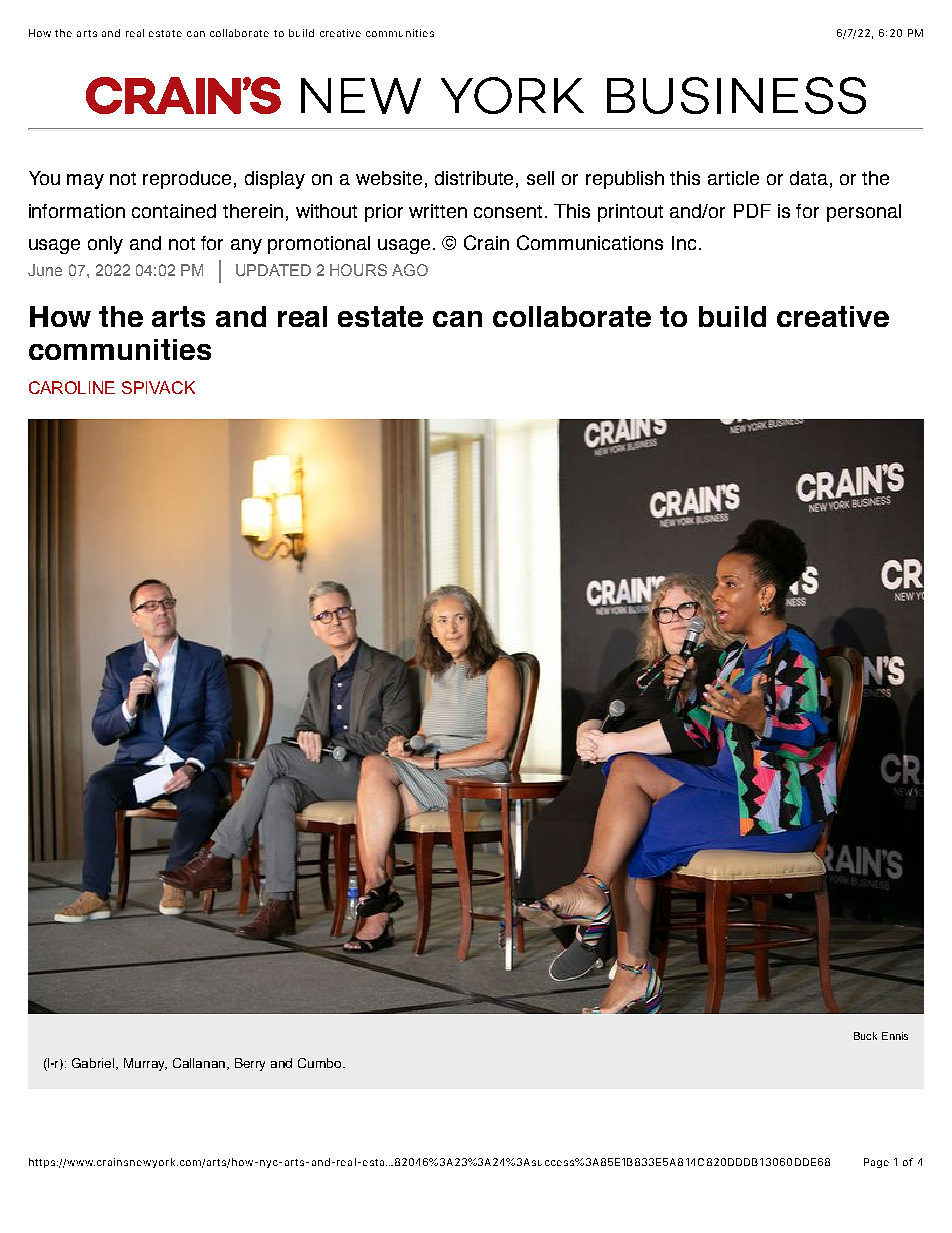 Image resolution: width=952 pixels, height=1233 pixels. I want to click on written, so click(438, 211).
